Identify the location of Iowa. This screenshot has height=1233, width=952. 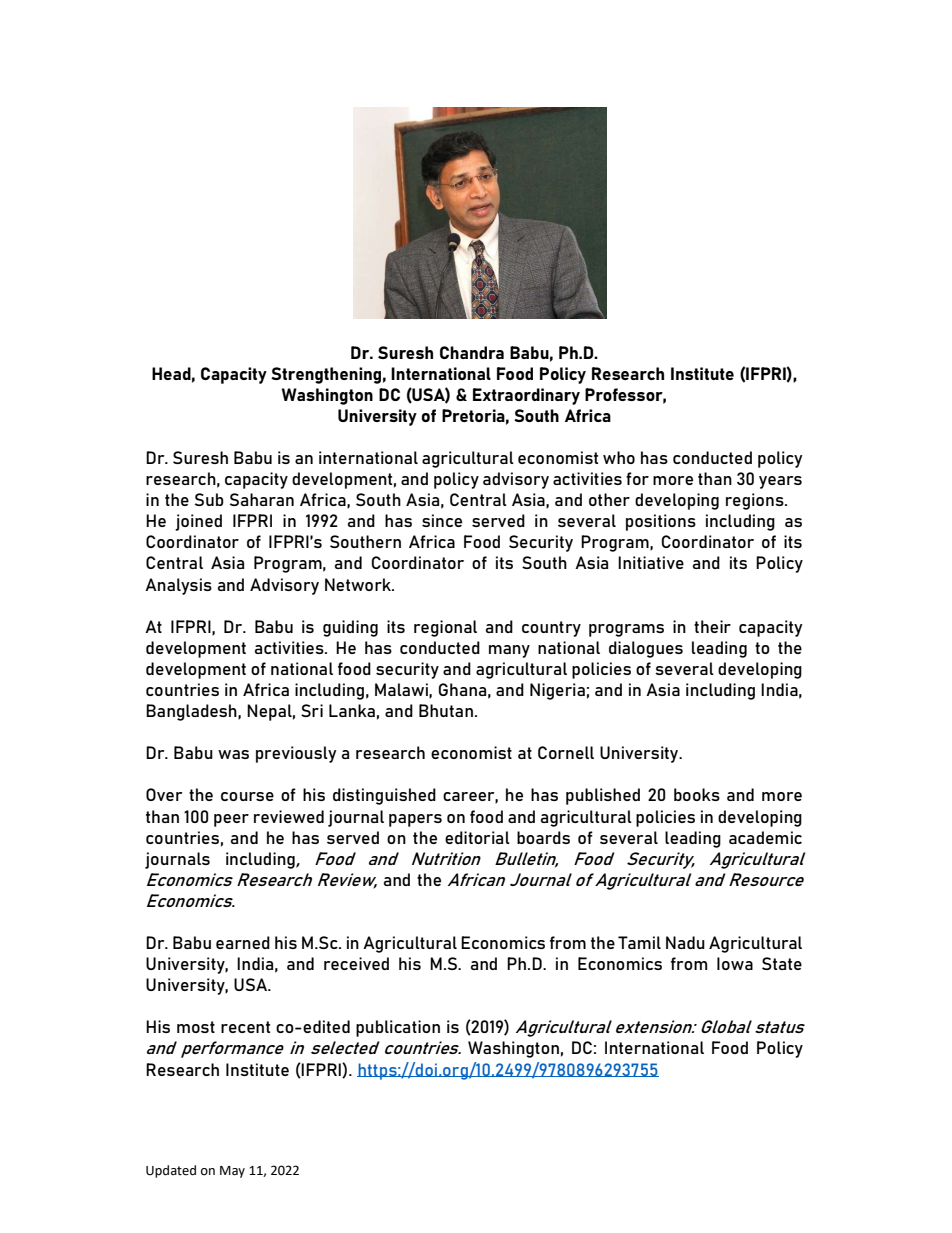
(735, 963).
